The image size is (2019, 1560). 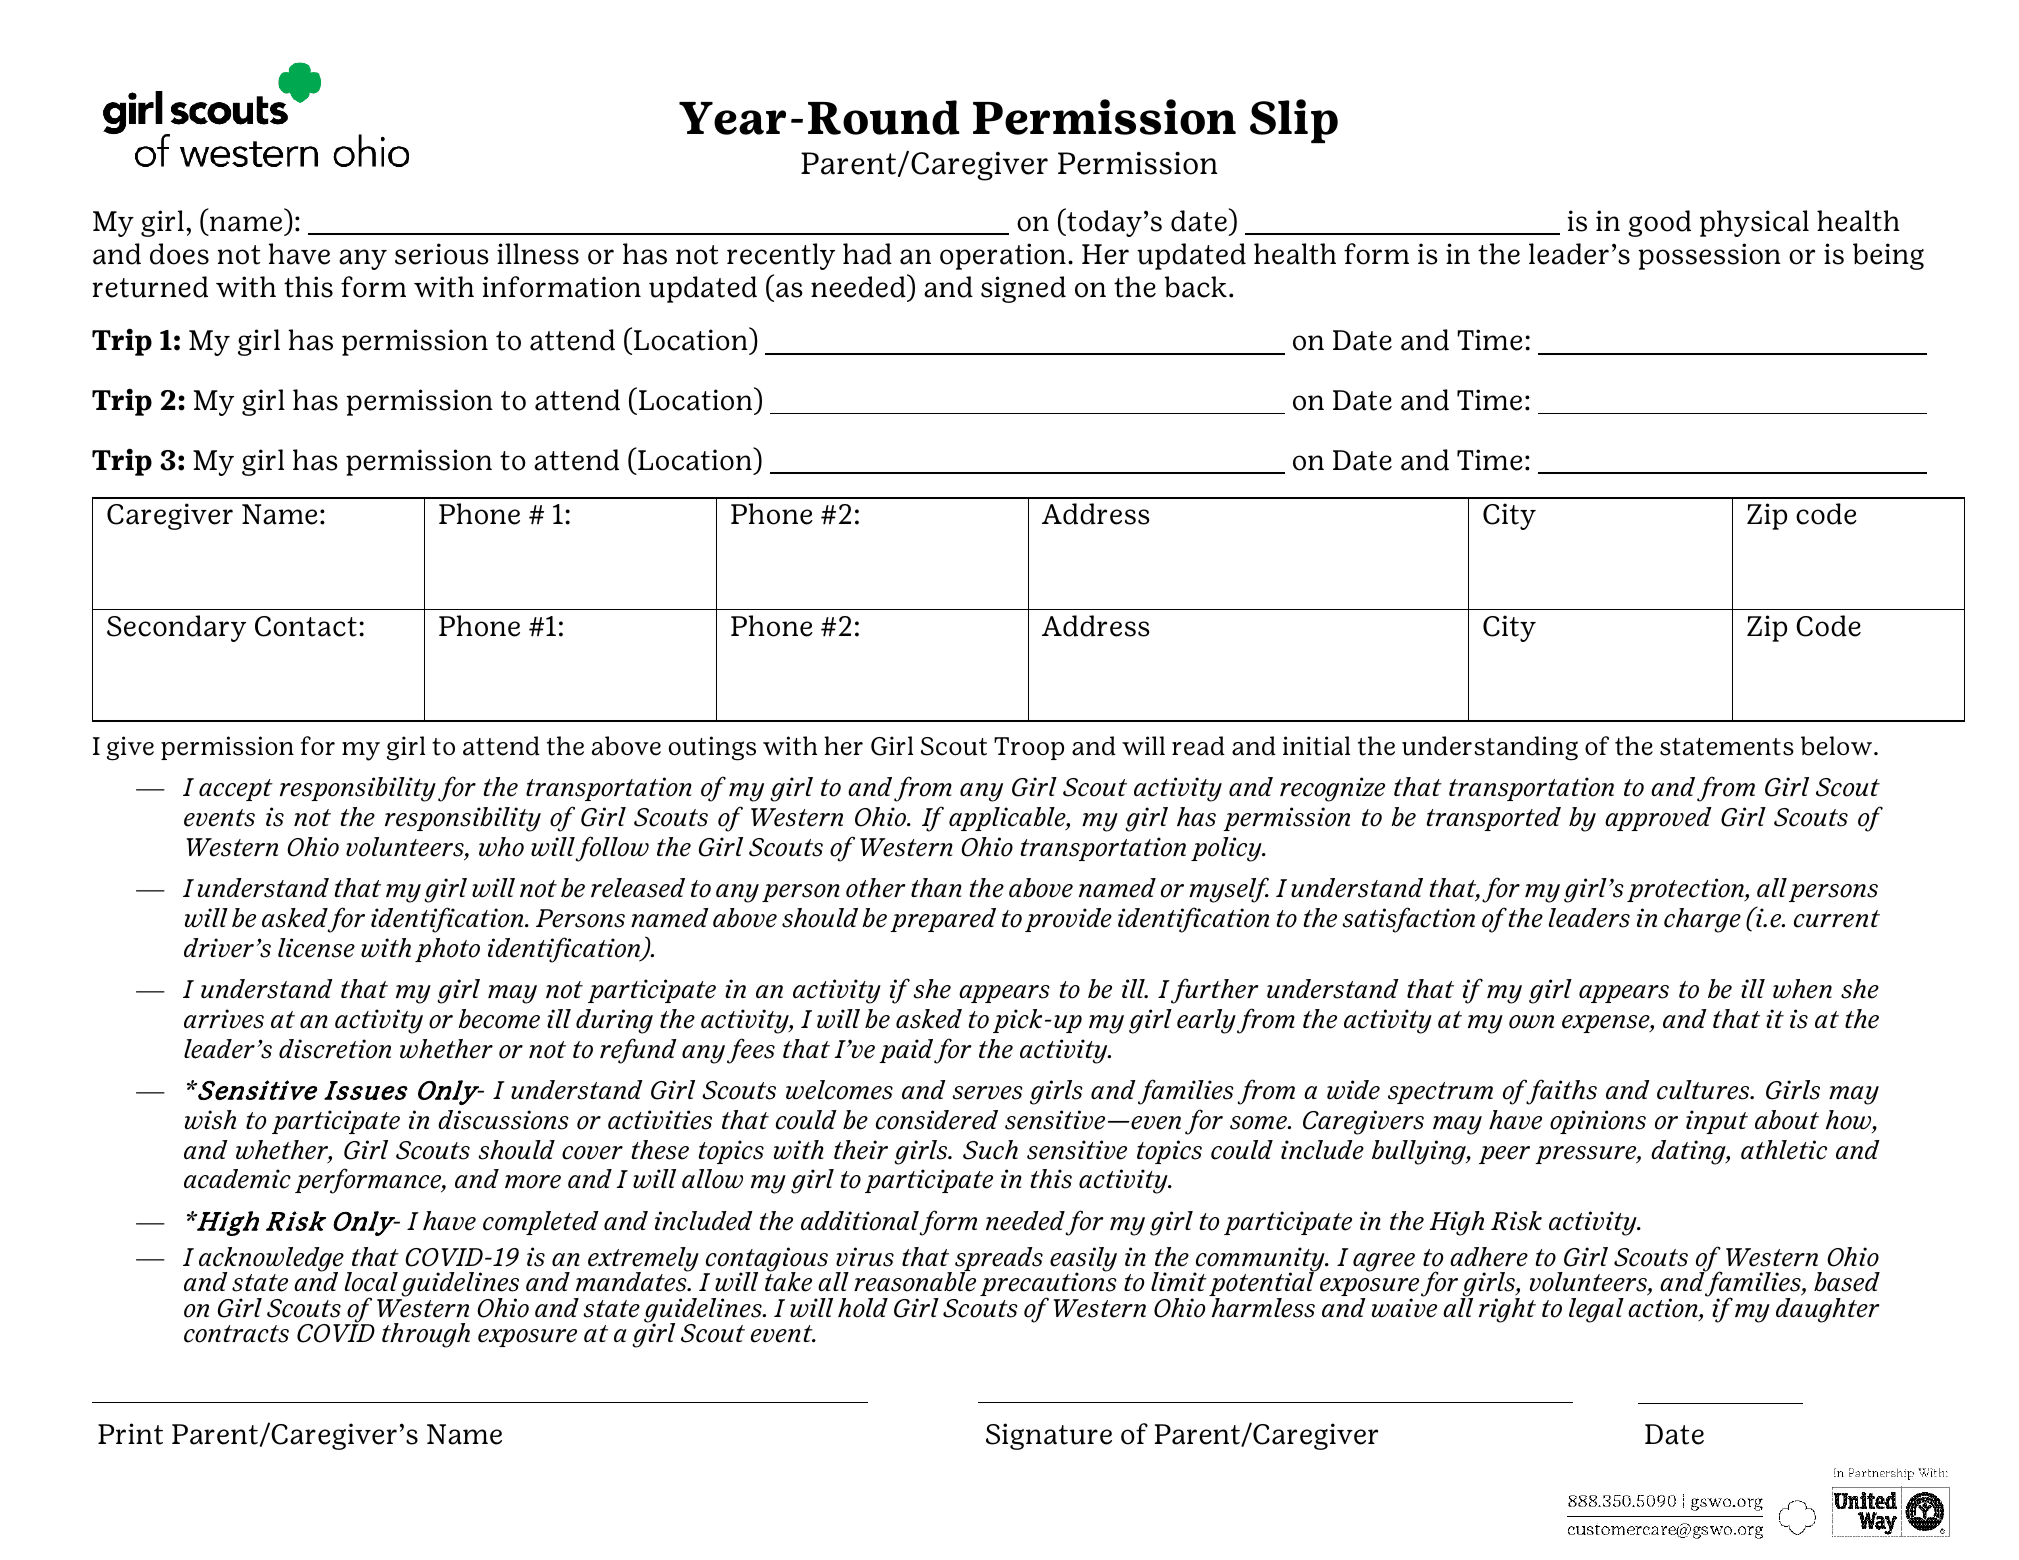 What do you see at coordinates (442, 254) in the image?
I see `serious` at bounding box center [442, 254].
